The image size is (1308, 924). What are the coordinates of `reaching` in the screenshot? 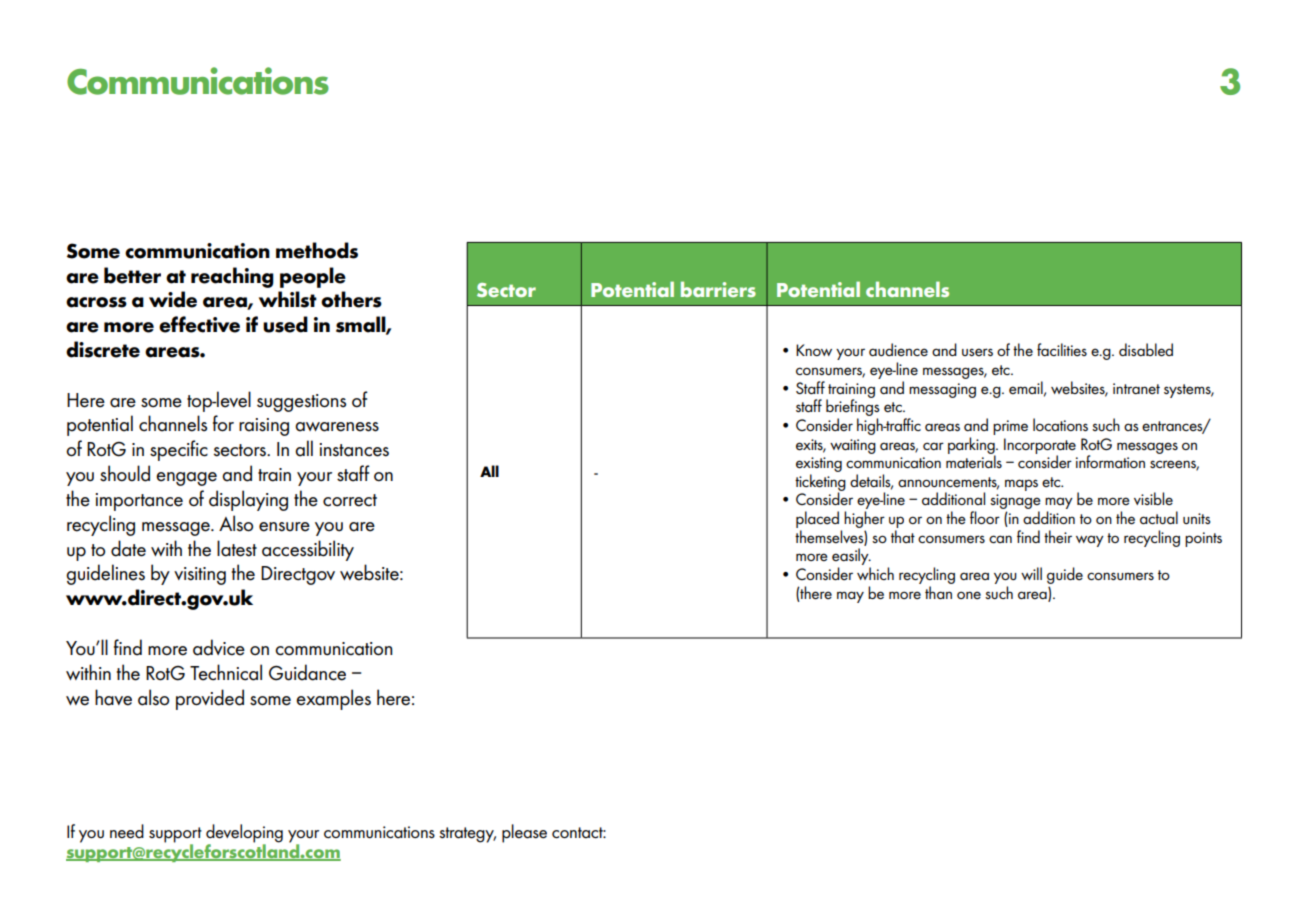 It's located at (232, 277).
